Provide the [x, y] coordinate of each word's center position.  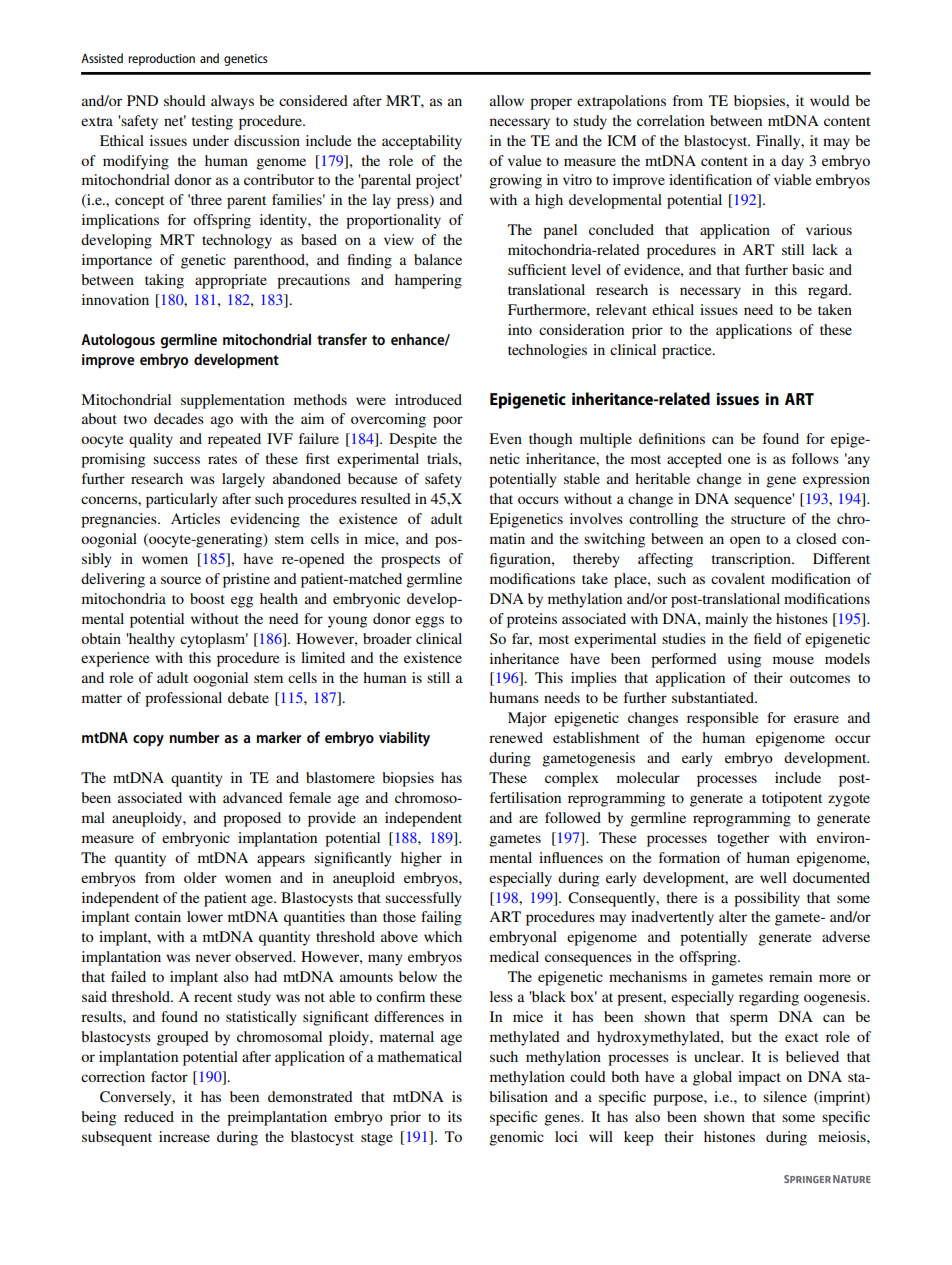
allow [507, 100]
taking [164, 281]
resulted [386, 498]
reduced [149, 1116]
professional [183, 699]
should [185, 100]
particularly [182, 500]
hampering [428, 281]
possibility [767, 899]
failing [441, 918]
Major [527, 719]
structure [758, 519]
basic [808, 269]
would [830, 100]
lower [205, 916]
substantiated [714, 697]
